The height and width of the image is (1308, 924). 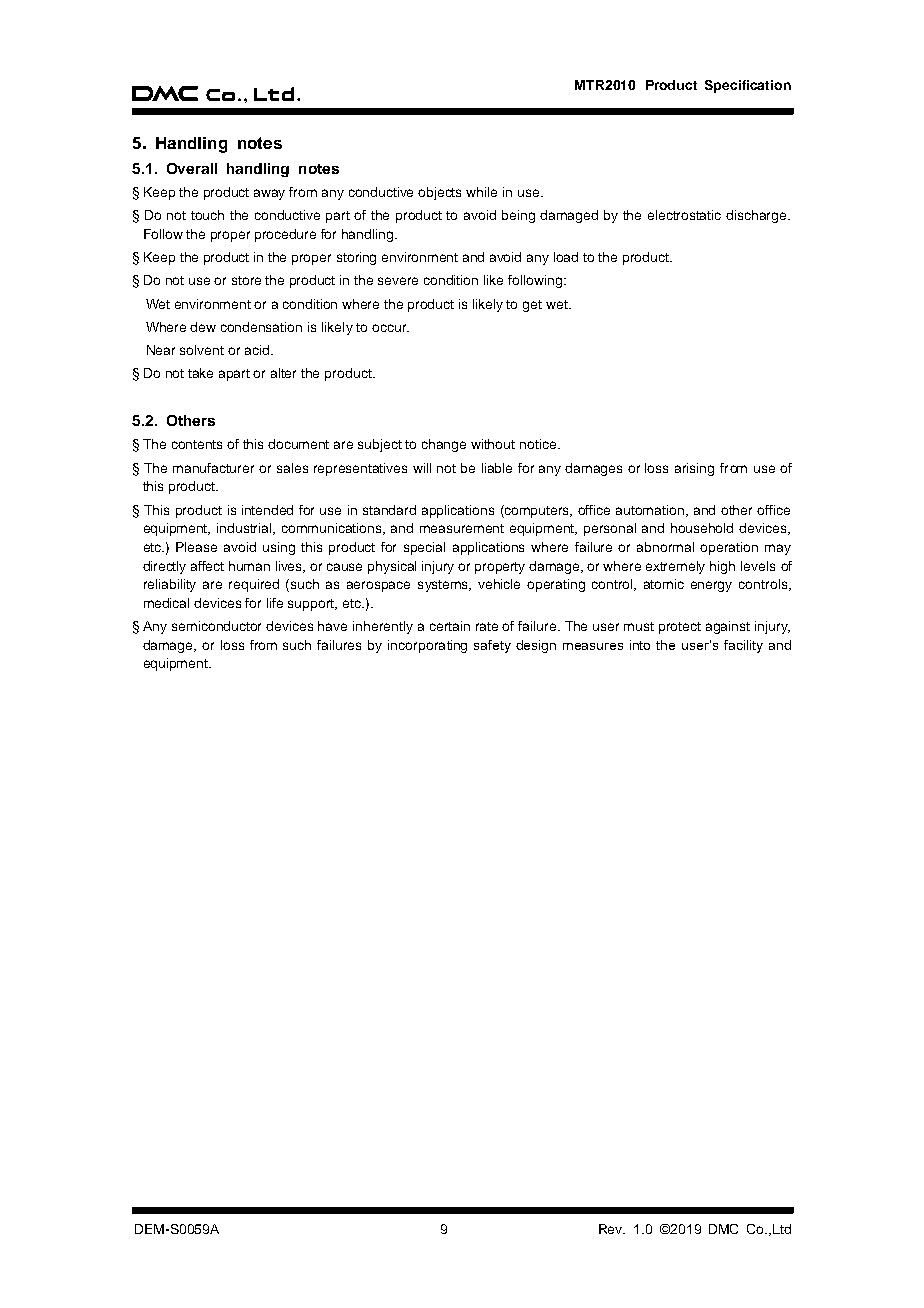 What do you see at coordinates (748, 86) in the image?
I see `Specification` at bounding box center [748, 86].
